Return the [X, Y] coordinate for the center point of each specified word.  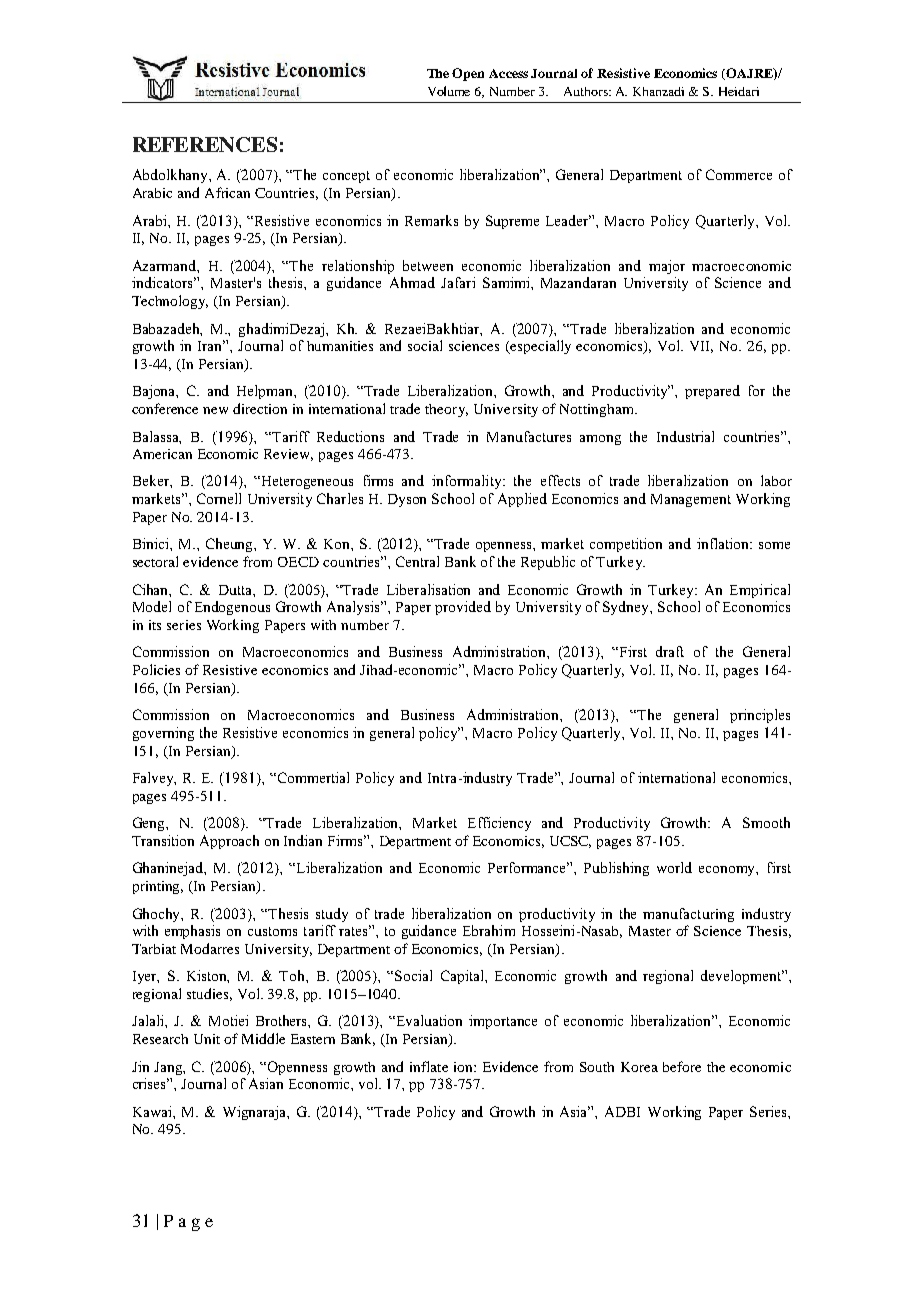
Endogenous [232, 608]
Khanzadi [658, 91]
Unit [207, 1039]
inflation [724, 543]
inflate [429, 1066]
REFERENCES [205, 144]
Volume [449, 91]
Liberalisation [428, 589]
